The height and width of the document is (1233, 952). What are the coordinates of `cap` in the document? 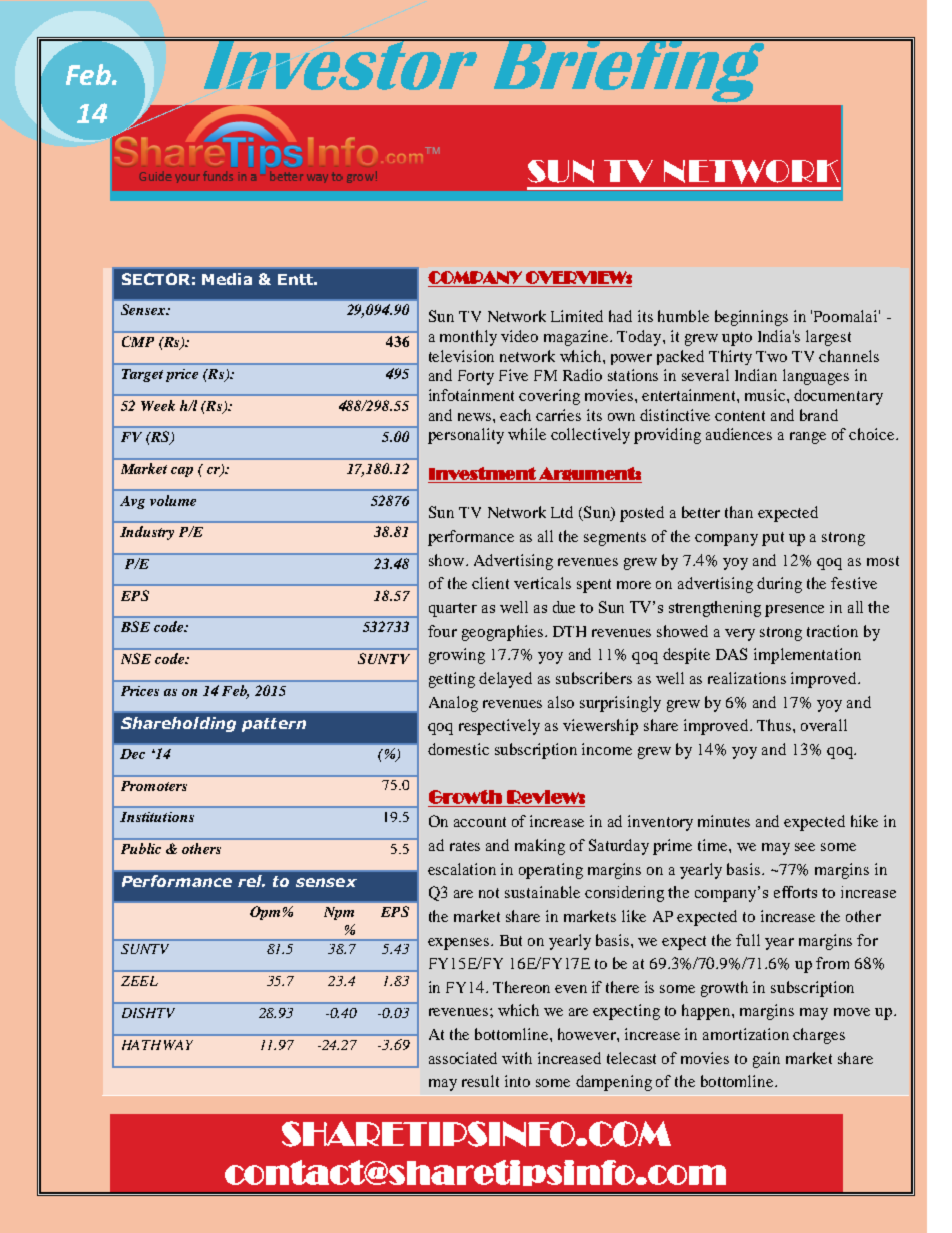 It's located at (182, 472).
